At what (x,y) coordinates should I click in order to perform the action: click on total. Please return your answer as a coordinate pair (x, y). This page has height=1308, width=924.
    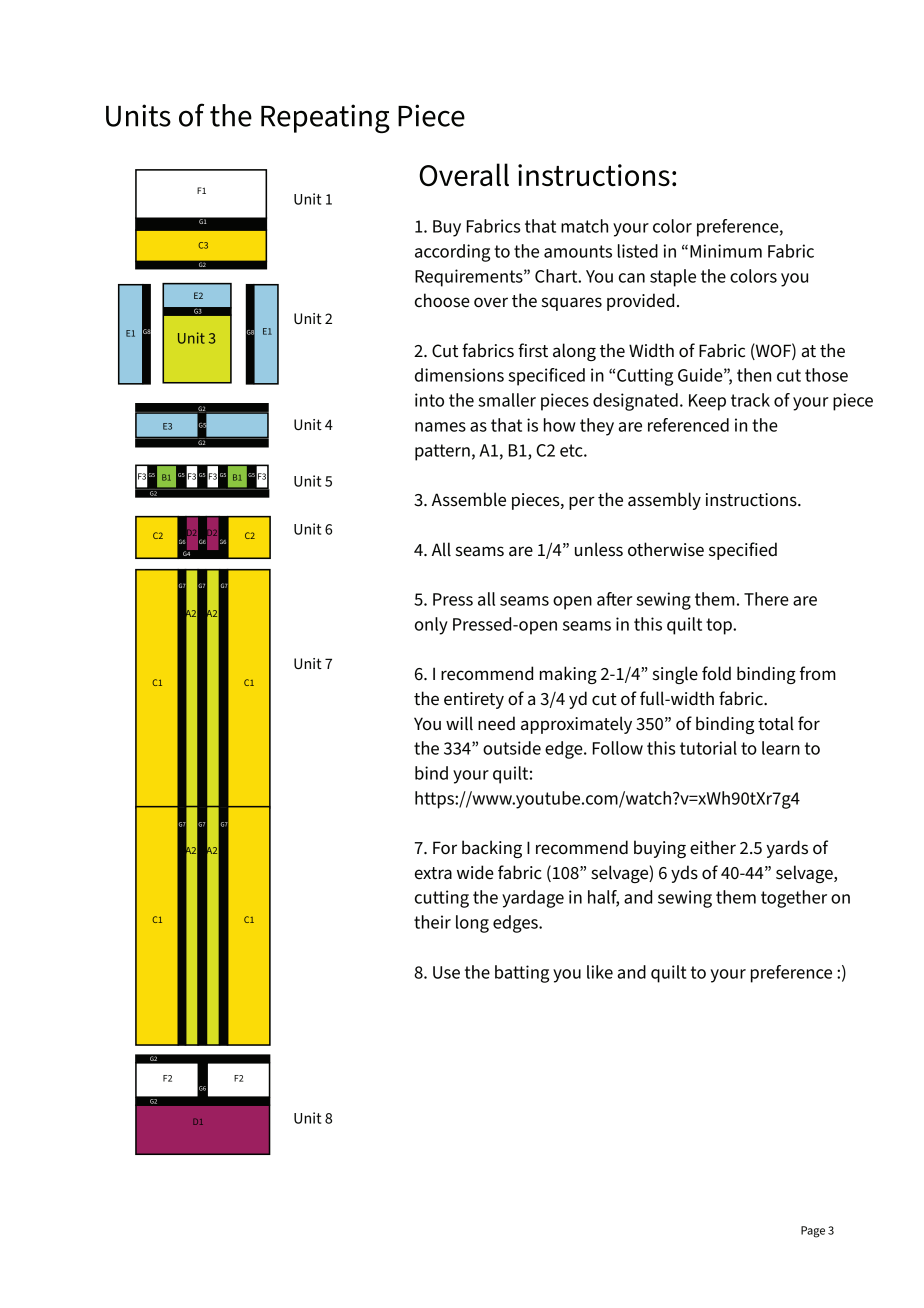
    Looking at the image, I should click on (776, 723).
